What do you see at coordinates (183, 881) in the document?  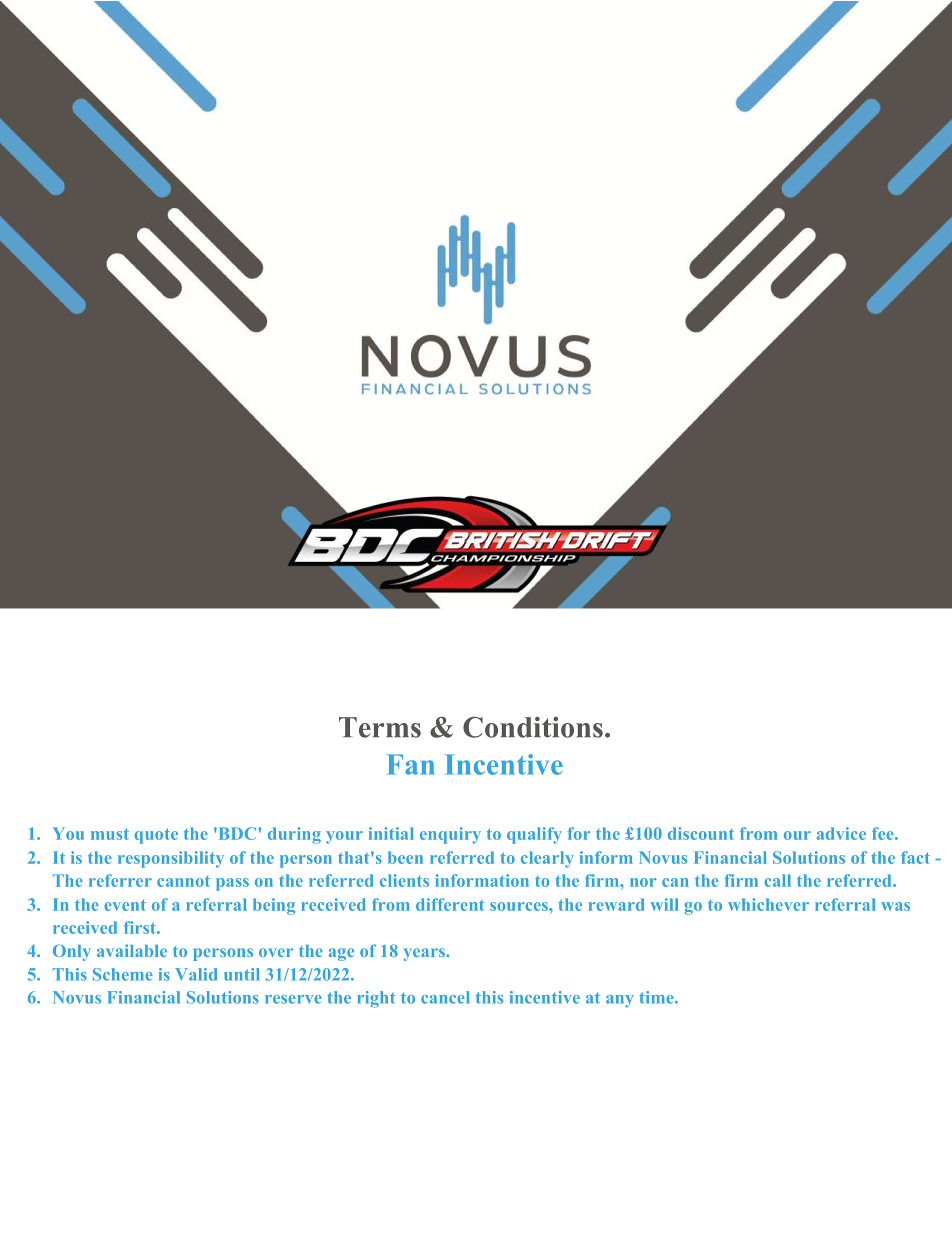 I see `cannot` at bounding box center [183, 881].
